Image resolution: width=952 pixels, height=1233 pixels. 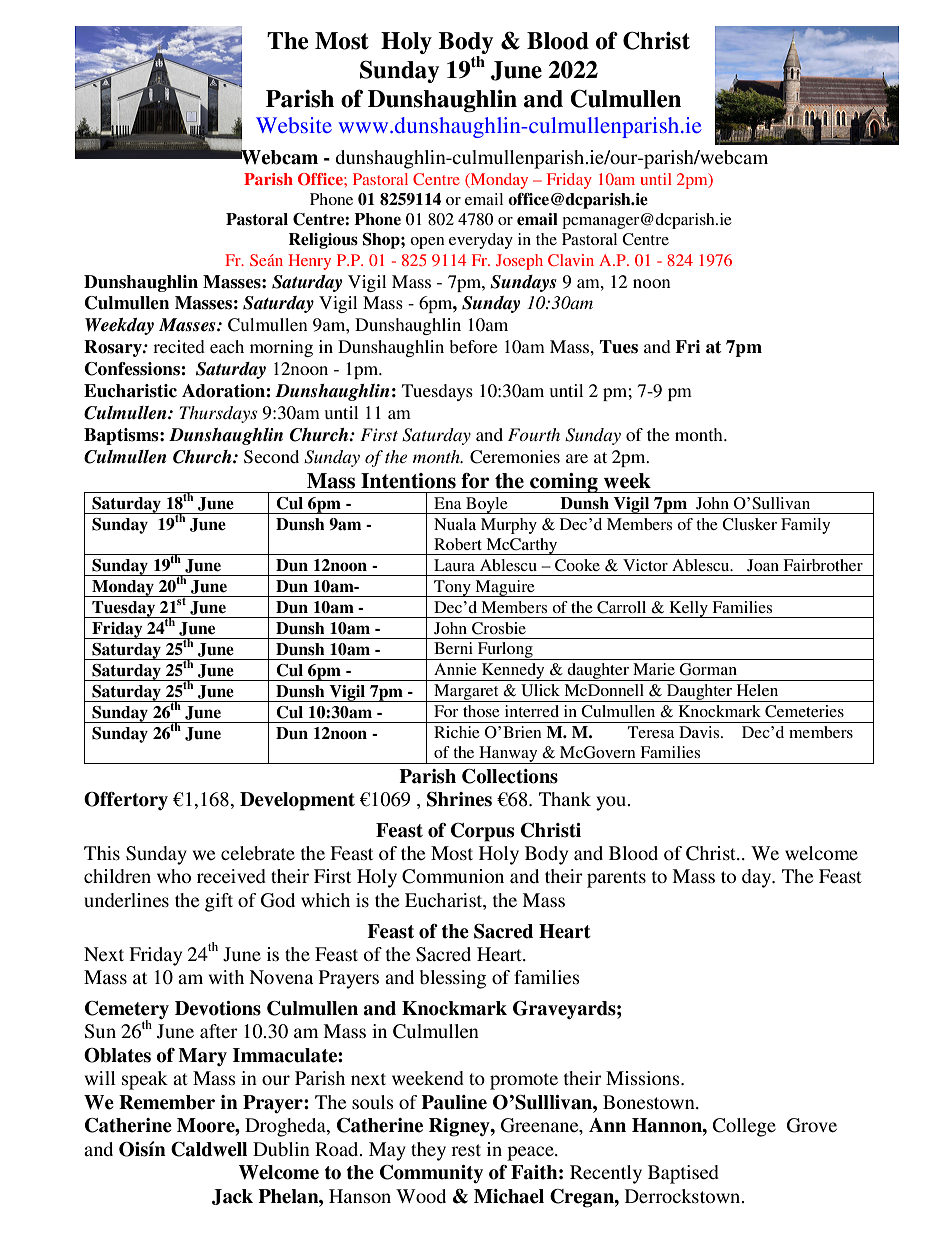 I want to click on everyday, so click(x=481, y=241).
